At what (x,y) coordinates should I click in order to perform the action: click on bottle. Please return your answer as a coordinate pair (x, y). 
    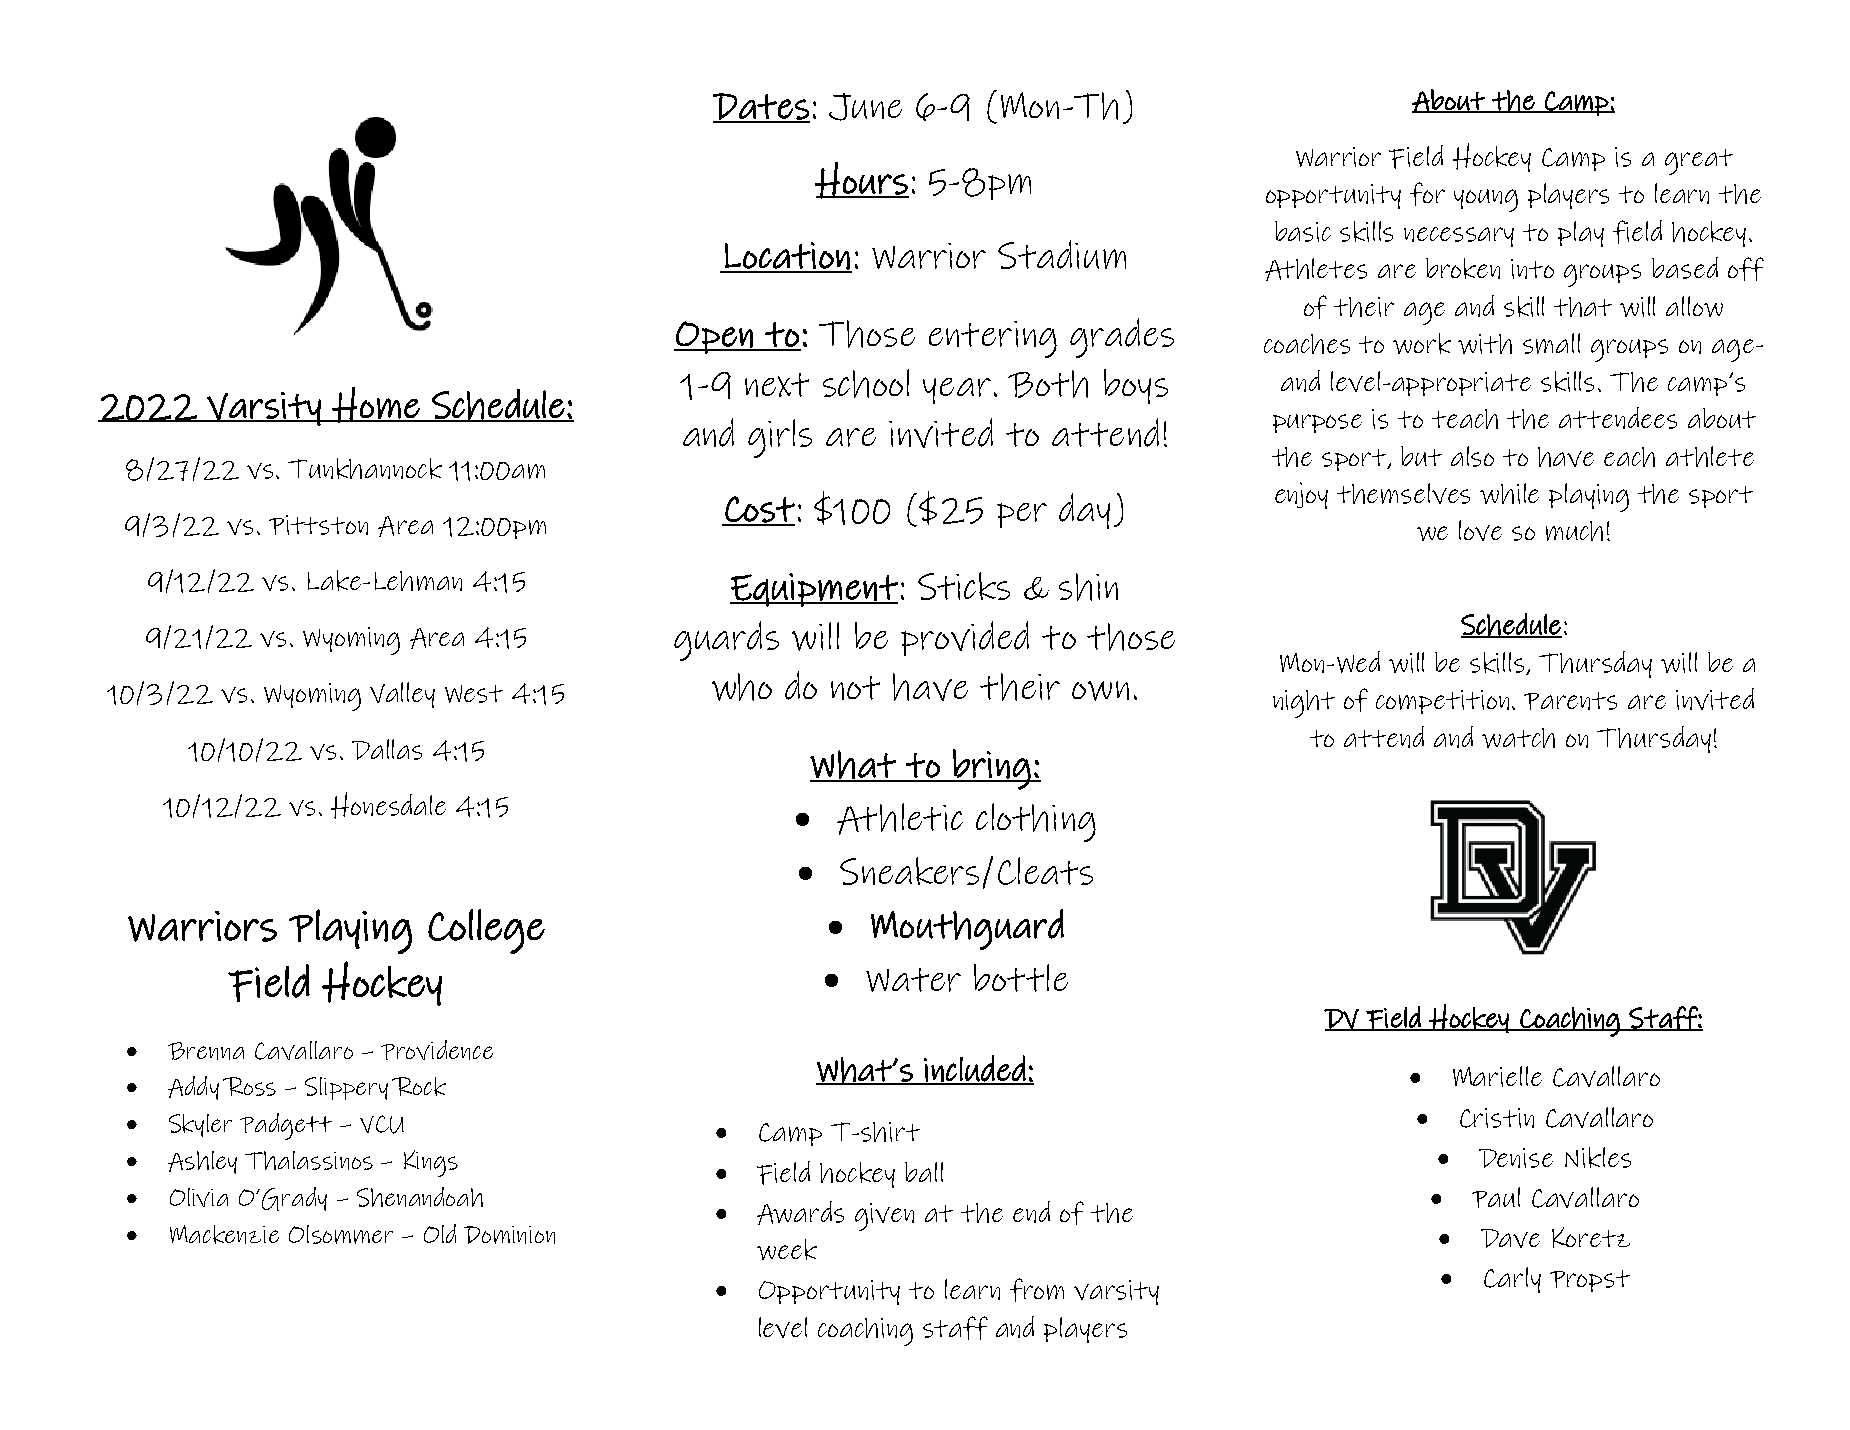
    Looking at the image, I should click on (1021, 978).
